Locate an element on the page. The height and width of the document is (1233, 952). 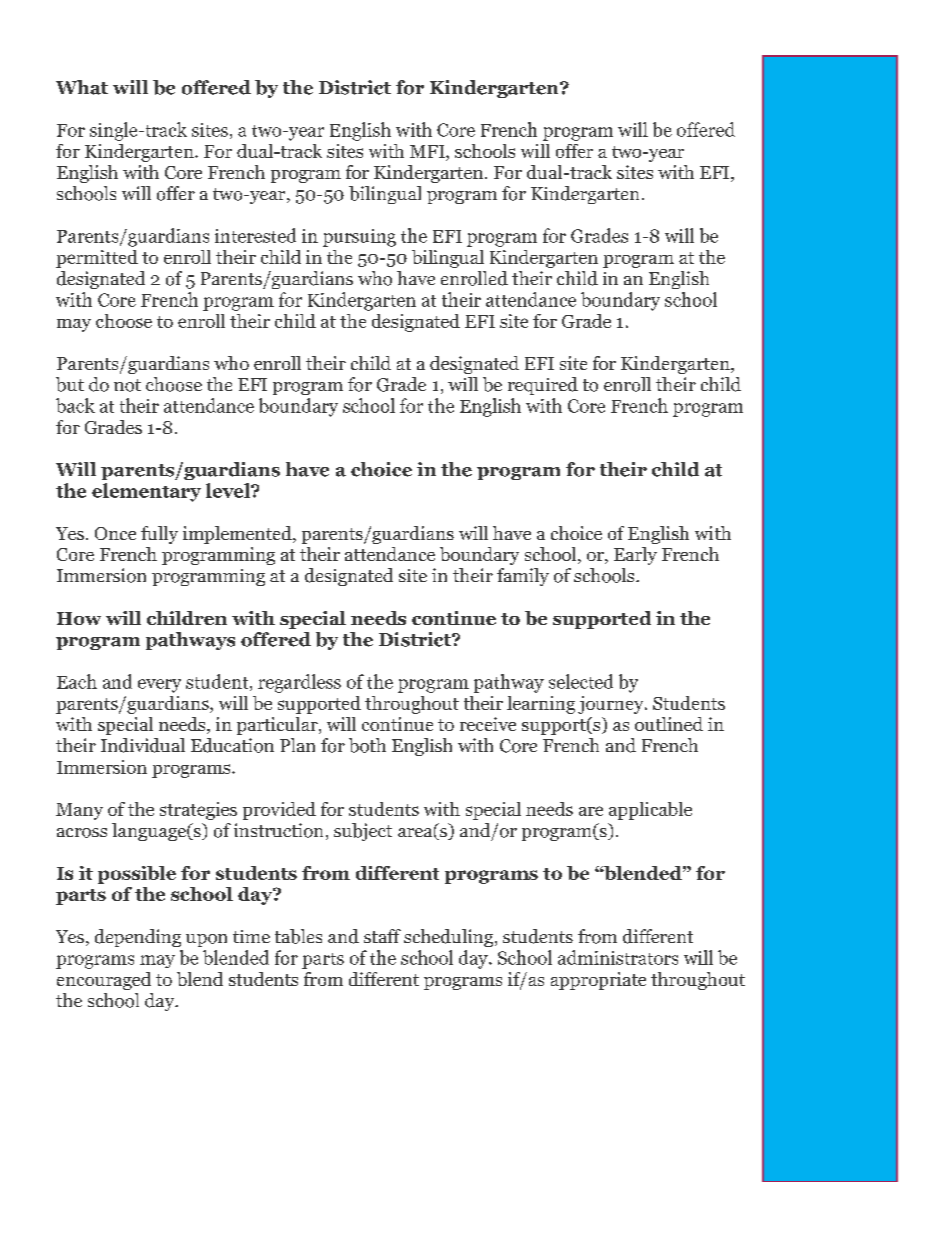
every is located at coordinates (159, 686).
